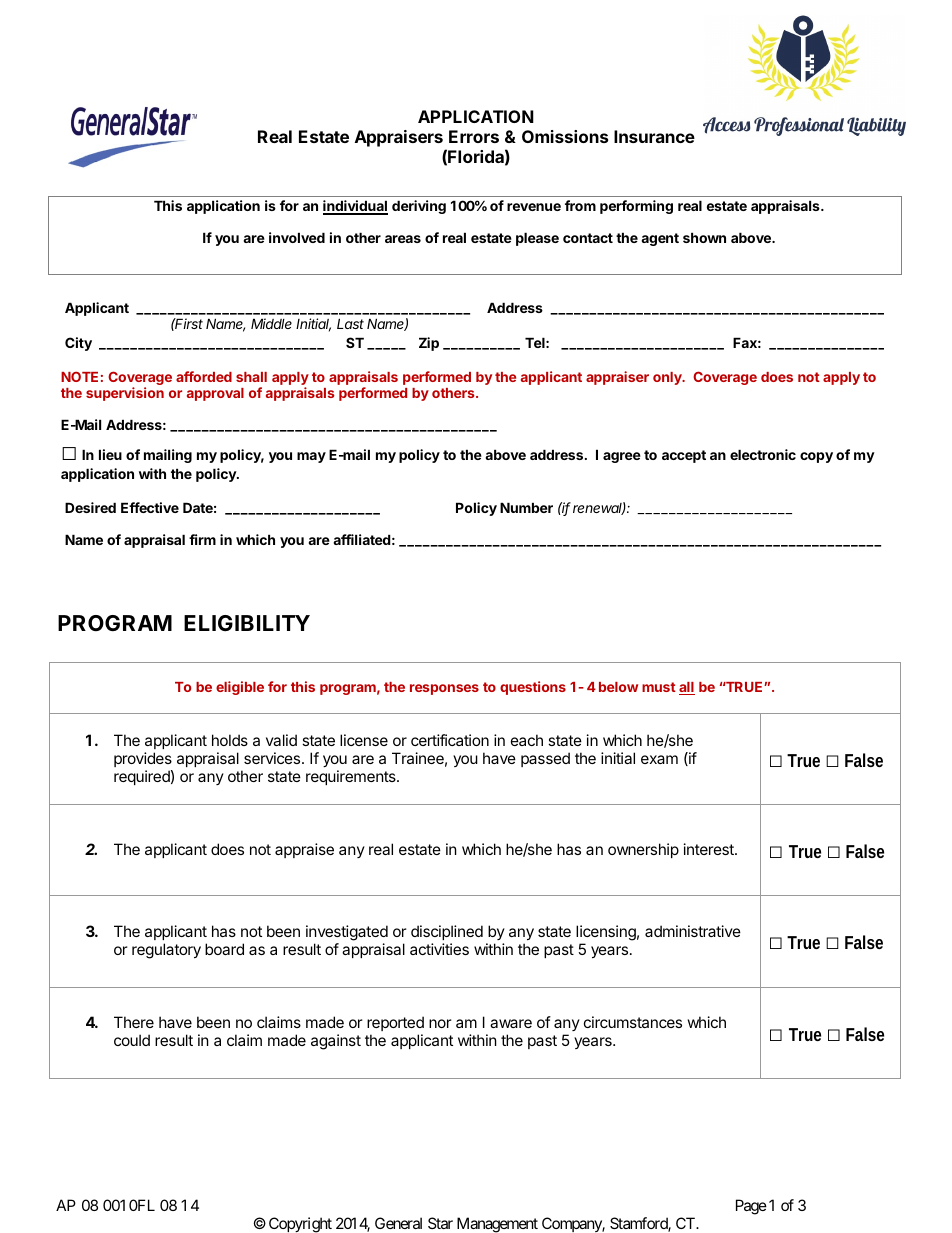  What do you see at coordinates (419, 207) in the screenshot?
I see `deriving` at bounding box center [419, 207].
